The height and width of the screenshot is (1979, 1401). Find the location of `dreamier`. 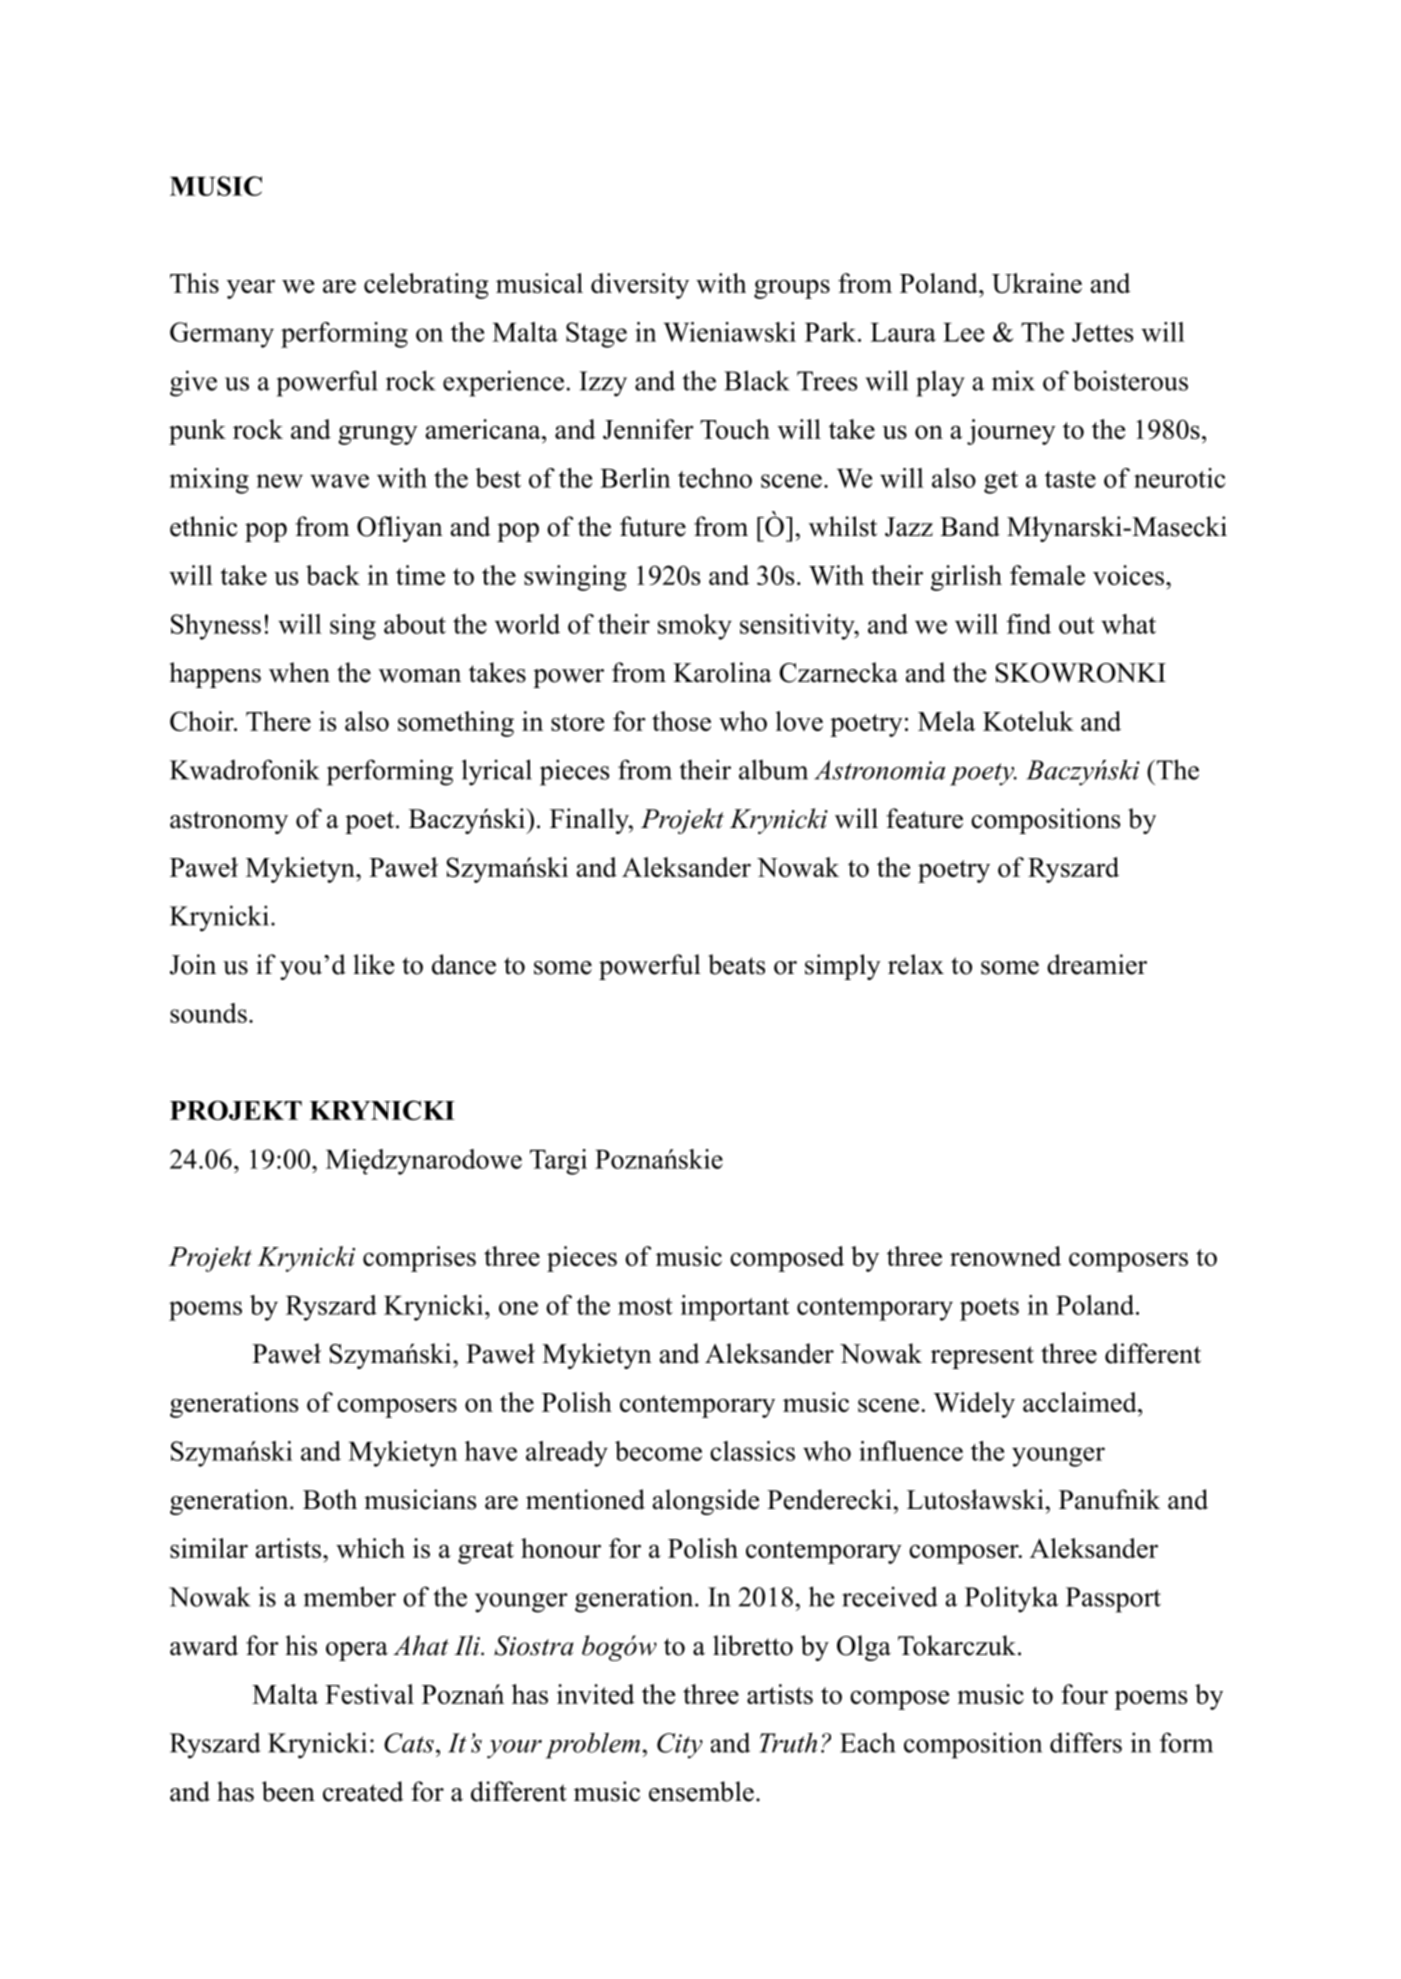

dreamier is located at coordinates (1097, 964).
